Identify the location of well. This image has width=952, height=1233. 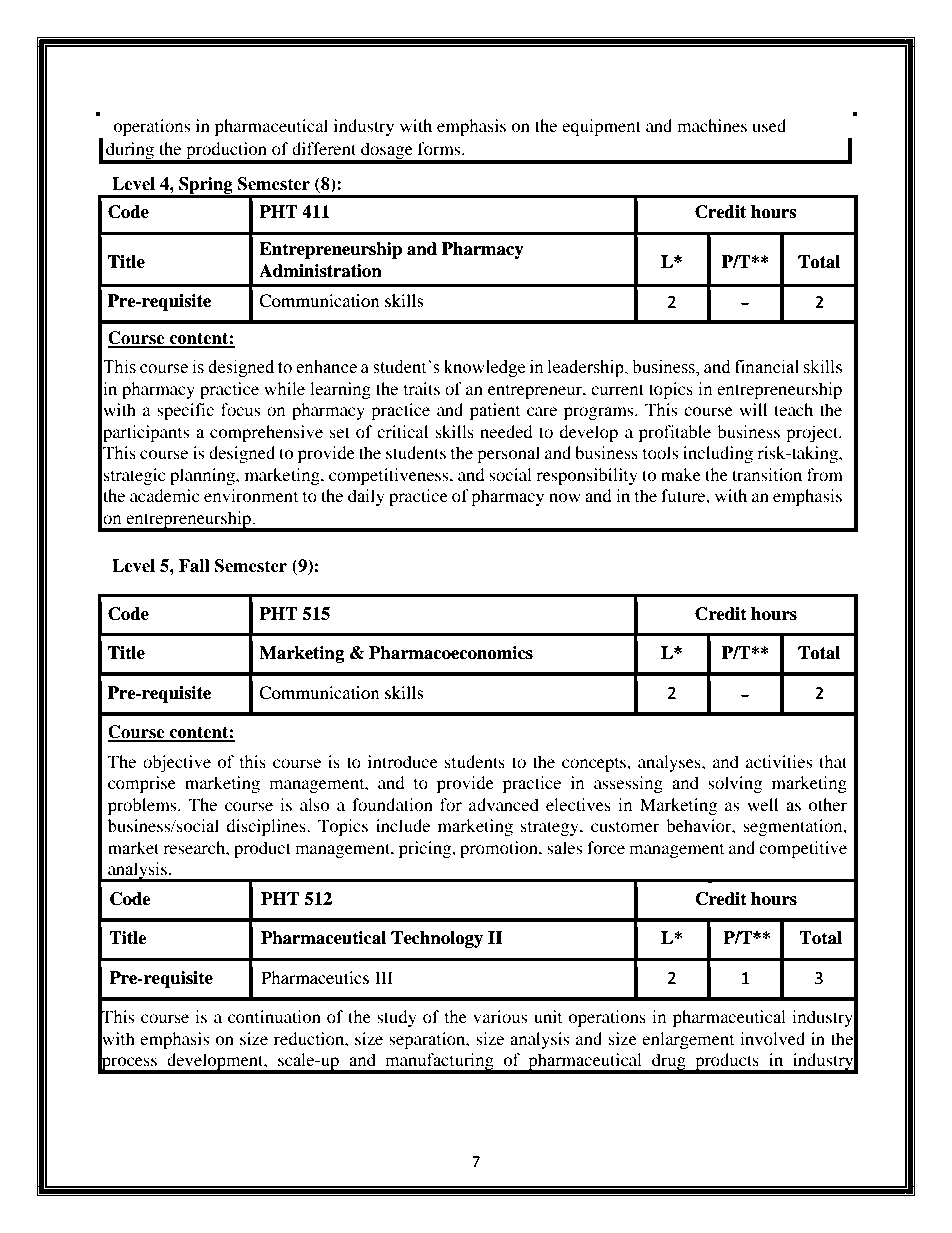
(762, 804).
